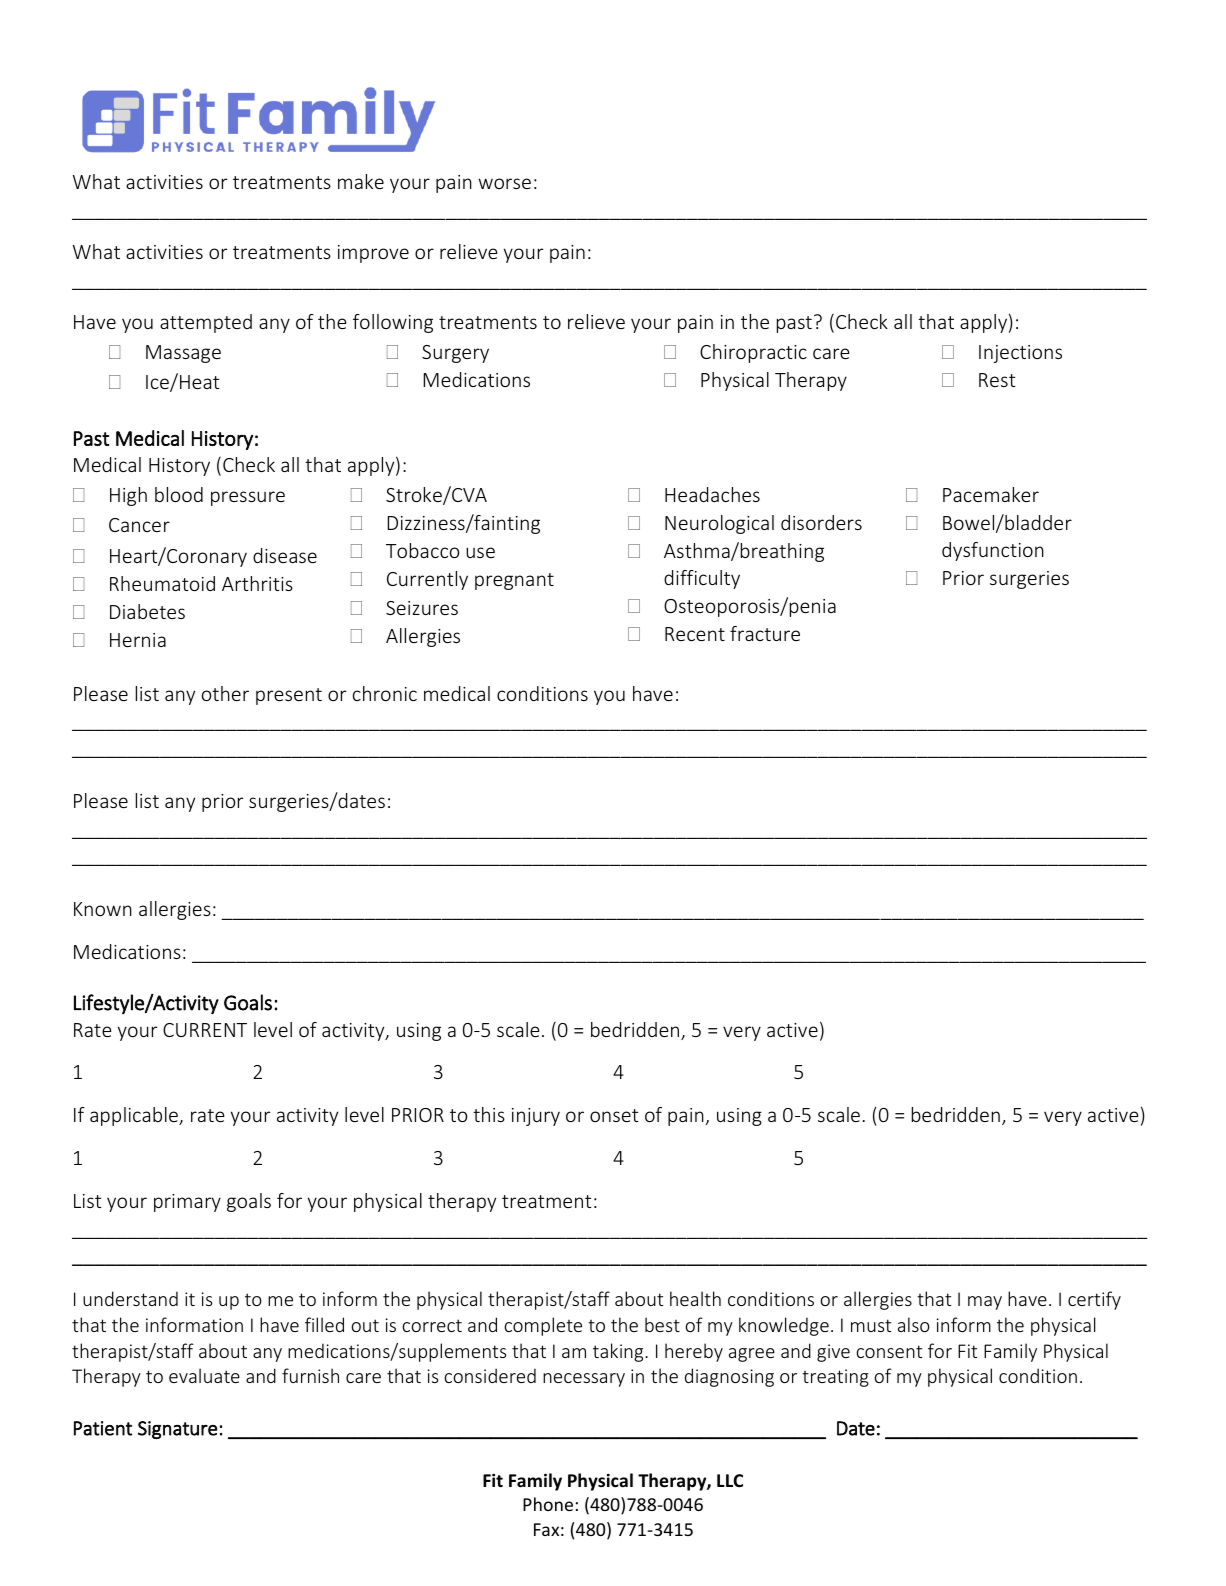 The image size is (1226, 1586). What do you see at coordinates (147, 611) in the image?
I see `Diabetes` at bounding box center [147, 611].
